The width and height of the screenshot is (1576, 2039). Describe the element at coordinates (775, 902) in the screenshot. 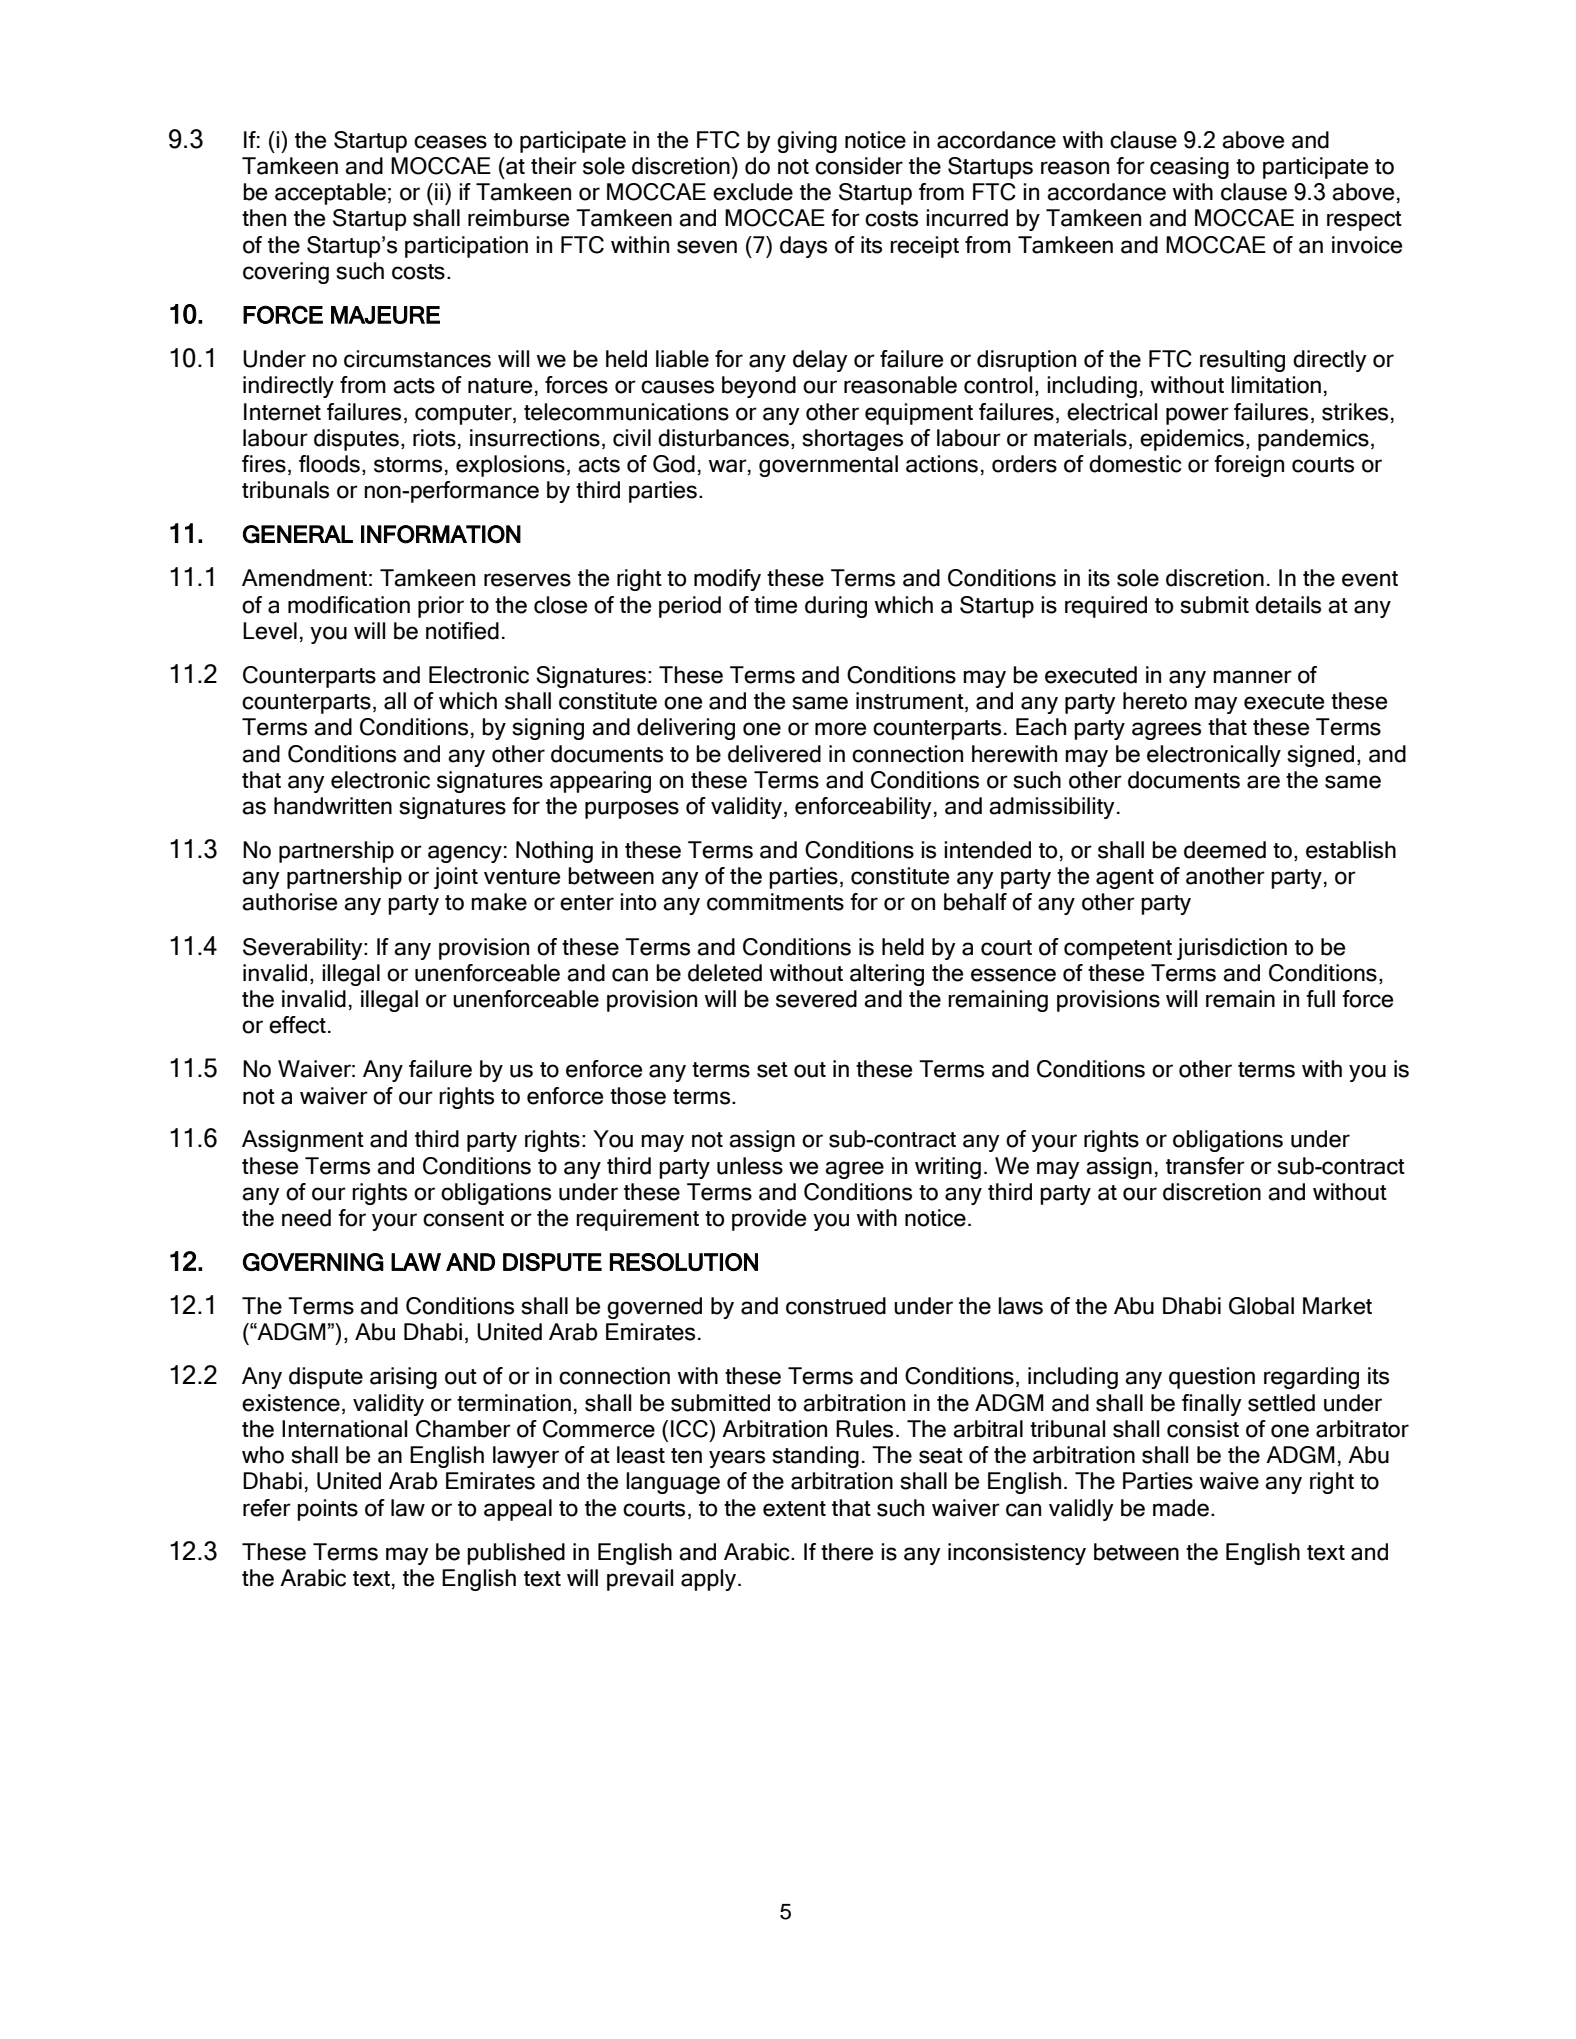

I see `commitments` at that location.
